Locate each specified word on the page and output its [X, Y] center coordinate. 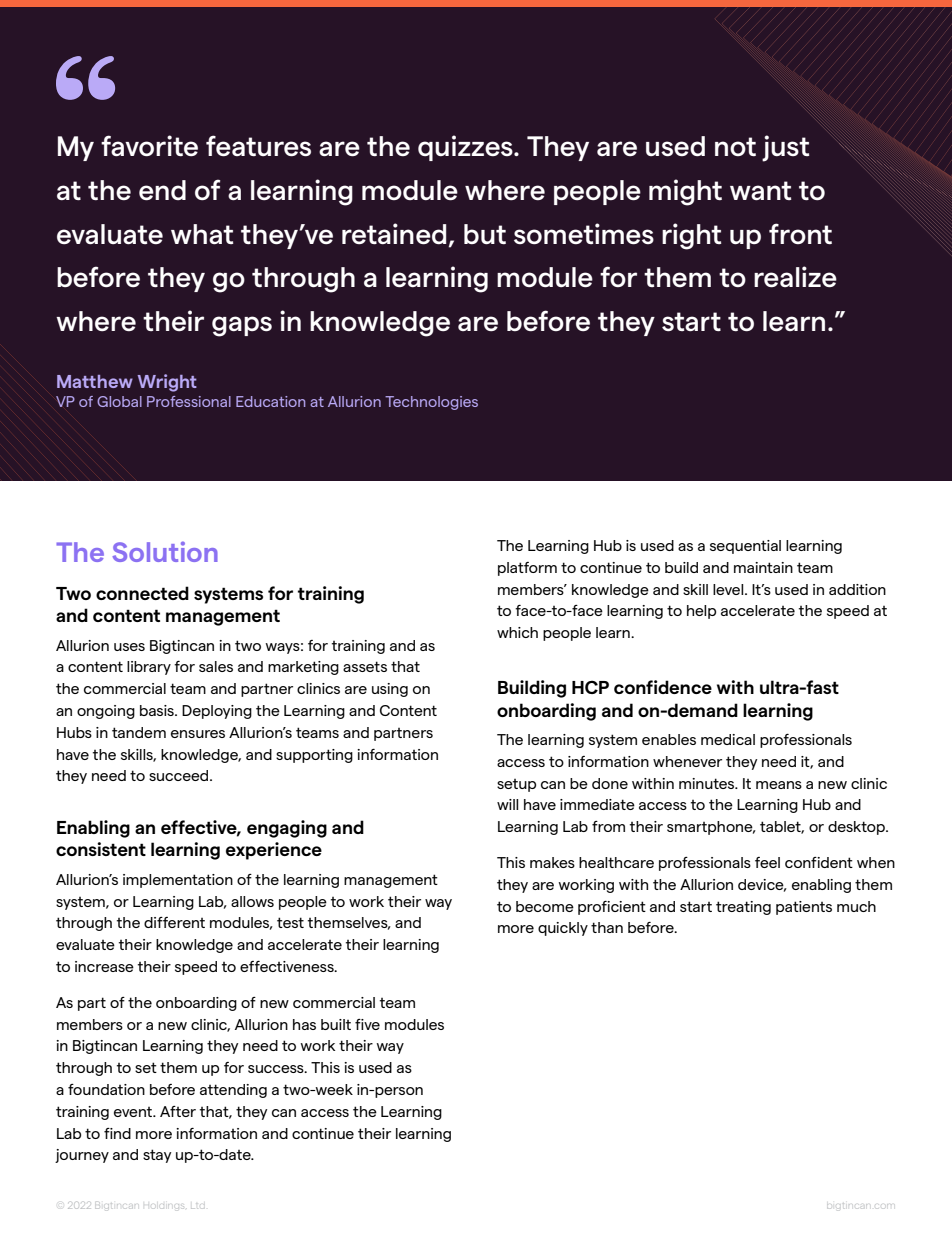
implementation [178, 881]
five [367, 1024]
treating [743, 908]
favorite [149, 145]
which [517, 632]
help [701, 612]
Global [119, 401]
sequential [745, 547]
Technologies [431, 403]
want [760, 190]
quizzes [466, 148]
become [545, 906]
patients [804, 908]
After [178, 1111]
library [149, 668]
